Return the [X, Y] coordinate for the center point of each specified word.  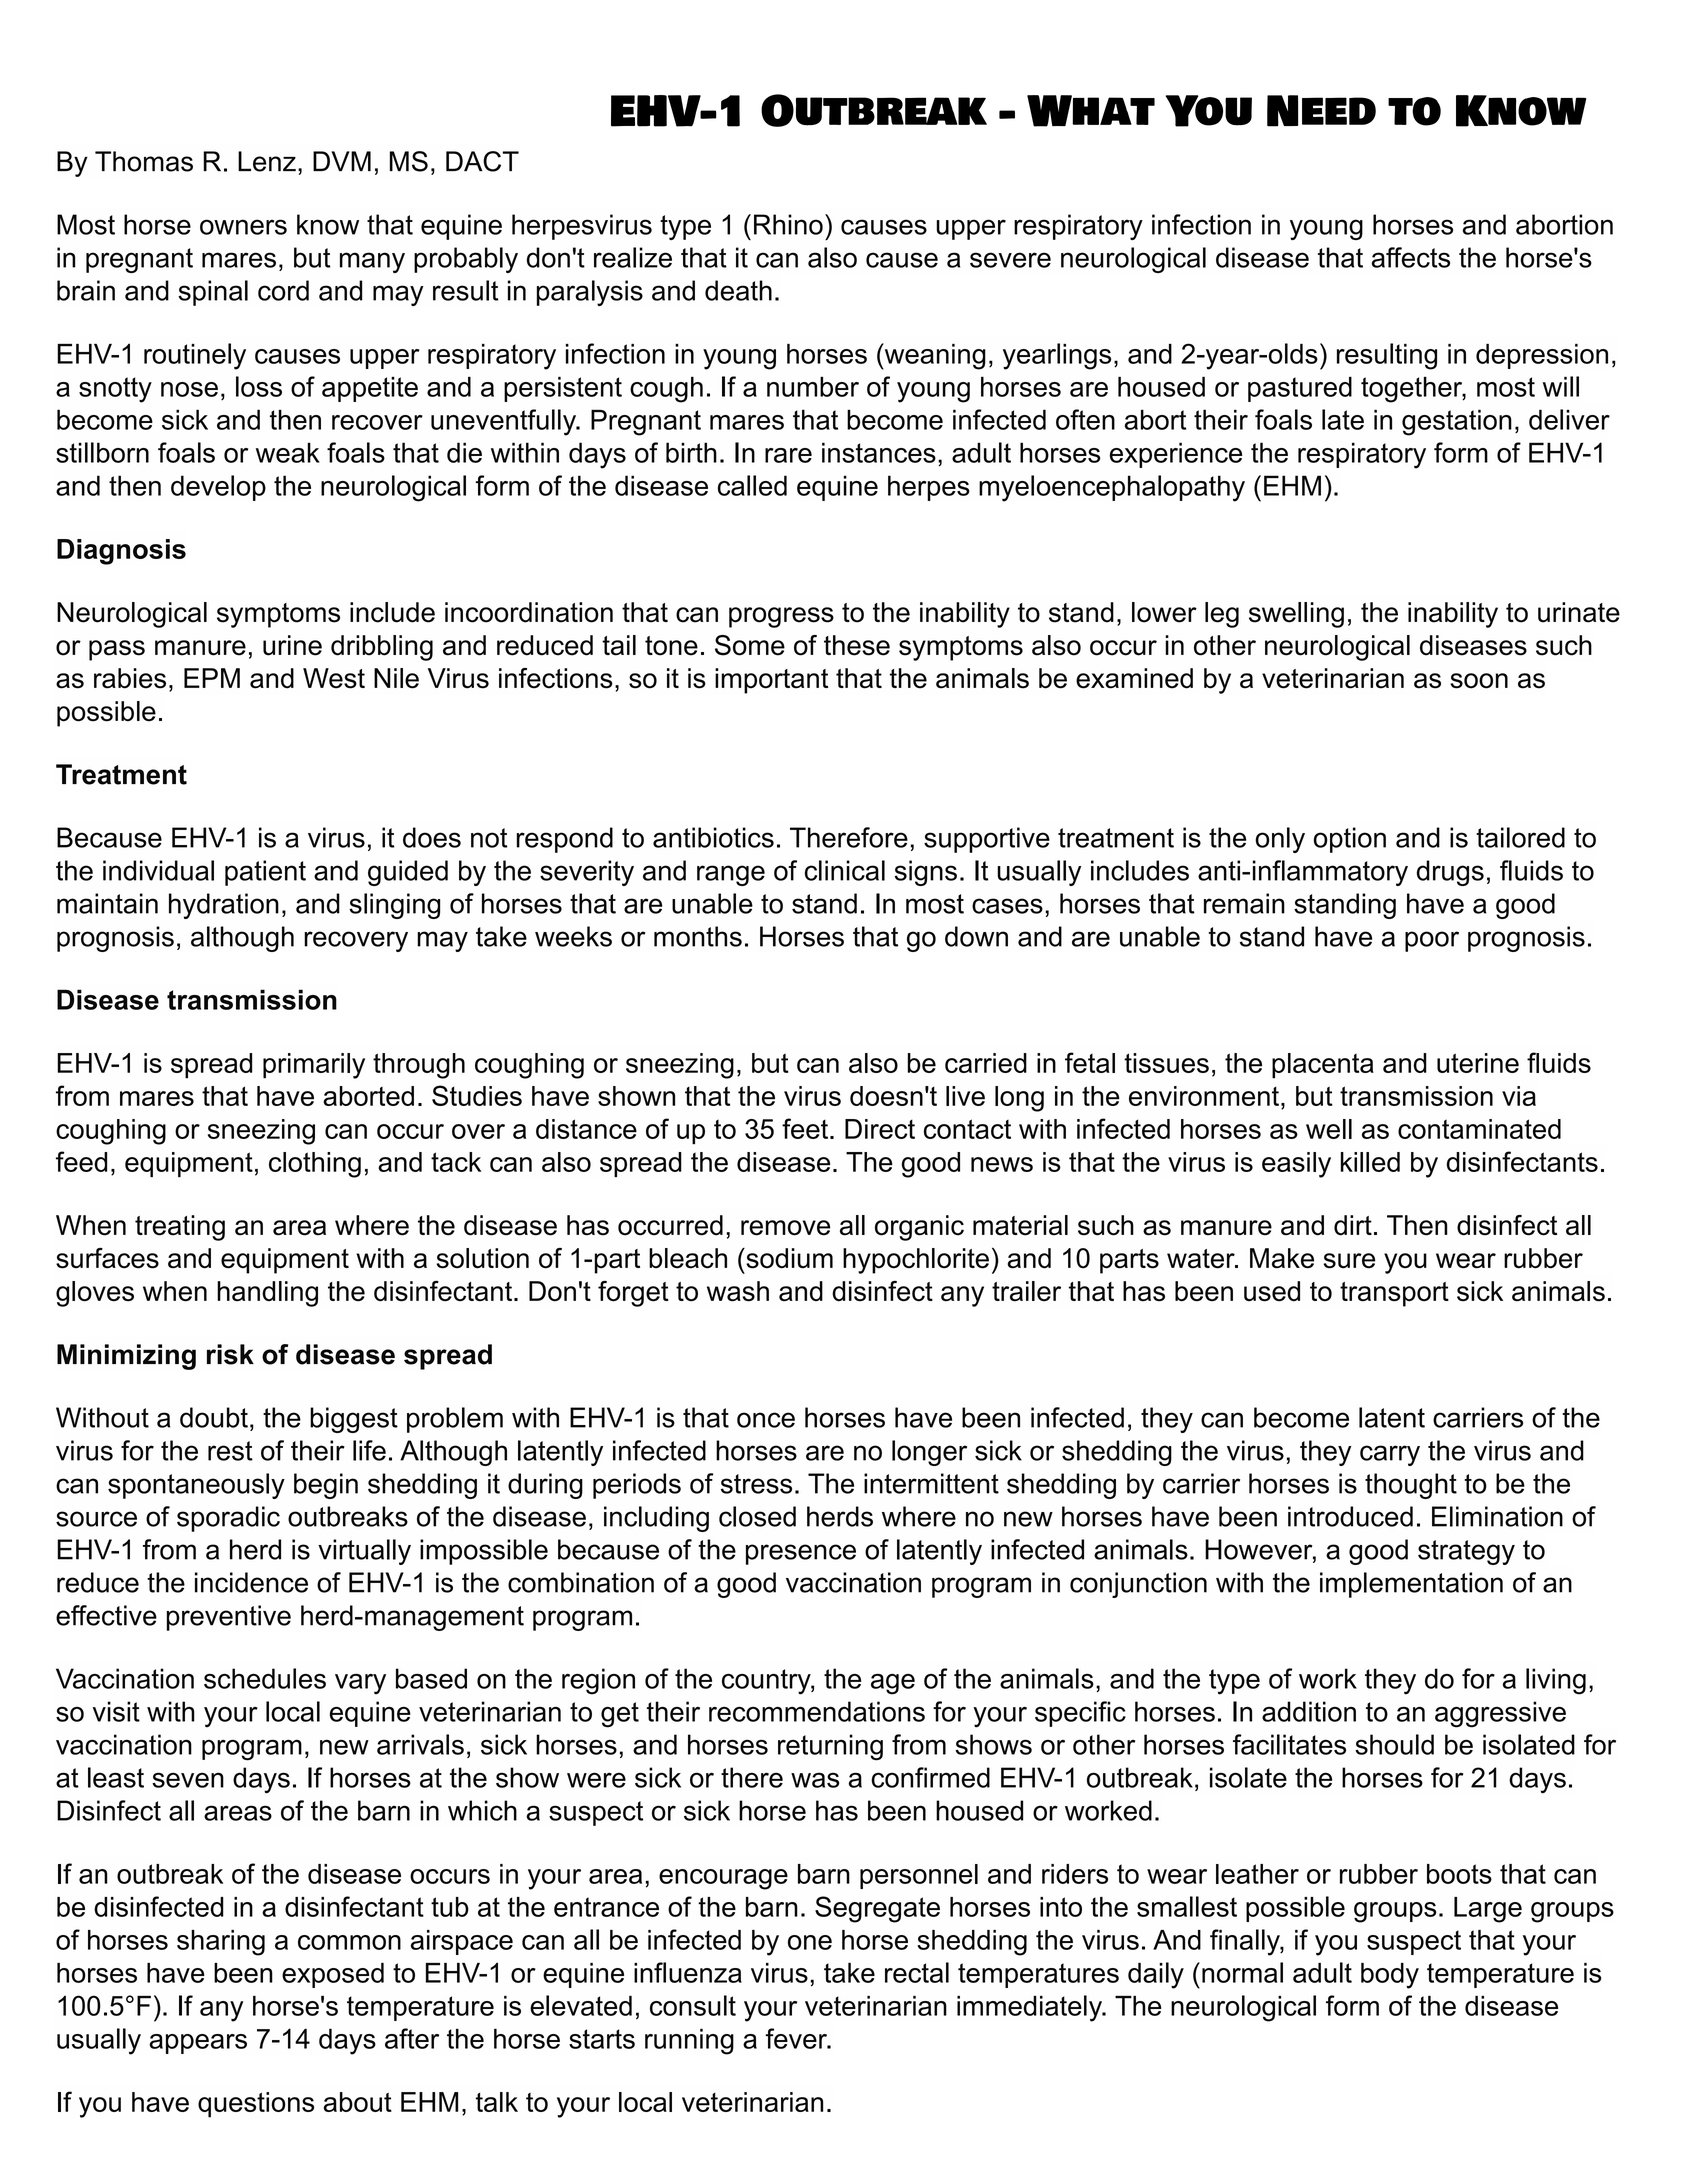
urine [292, 645]
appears [198, 2044]
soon [1479, 681]
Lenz [267, 161]
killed [1370, 1162]
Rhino [788, 224]
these [857, 645]
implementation [1411, 1585]
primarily [314, 1066]
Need [1321, 111]
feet [806, 1128]
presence [801, 1554]
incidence [251, 1582]
